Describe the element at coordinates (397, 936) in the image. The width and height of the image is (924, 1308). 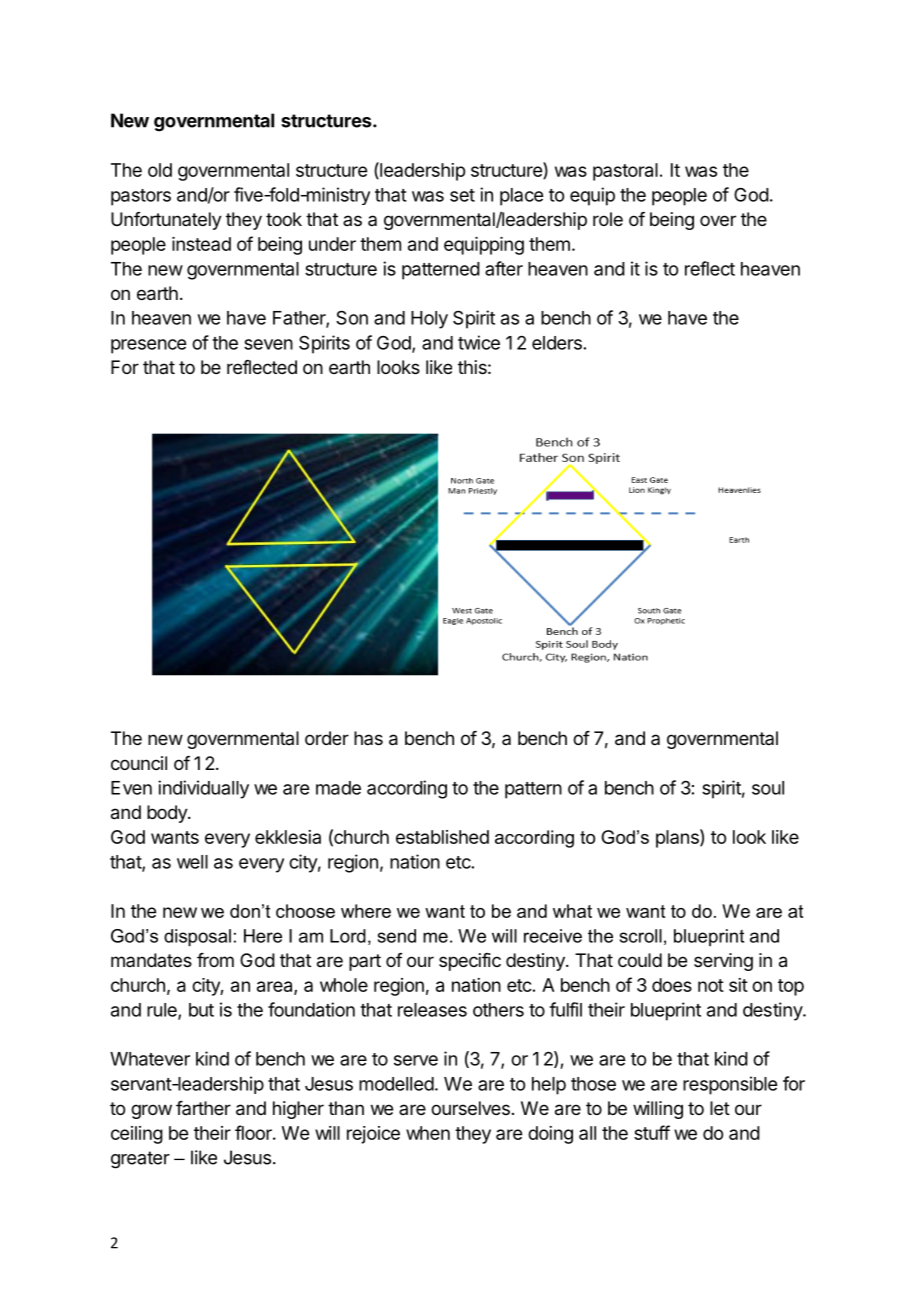
I see `send` at that location.
